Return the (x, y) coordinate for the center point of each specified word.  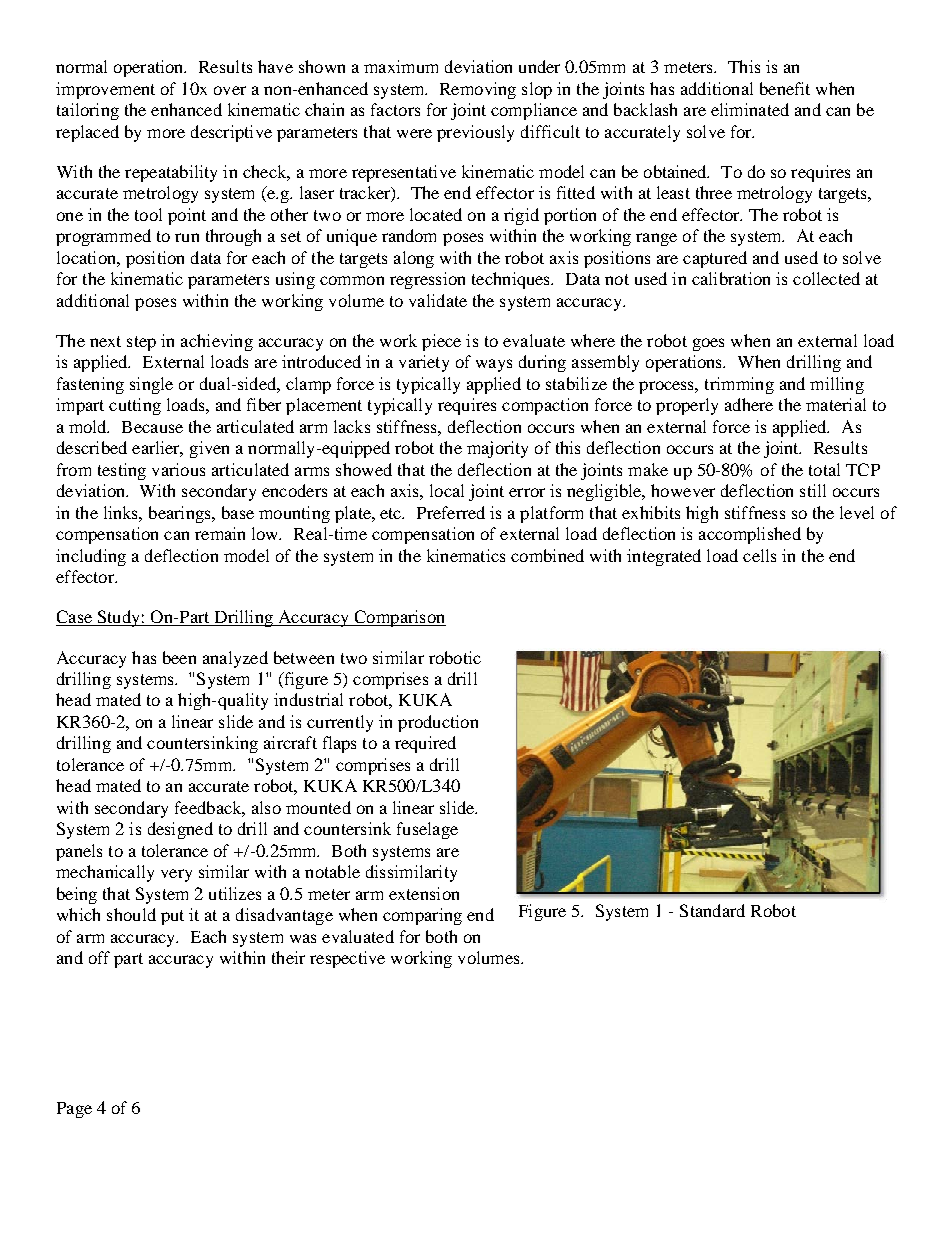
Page (74, 1110)
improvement (105, 90)
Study (118, 618)
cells (759, 555)
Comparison (399, 618)
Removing (478, 90)
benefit (785, 88)
